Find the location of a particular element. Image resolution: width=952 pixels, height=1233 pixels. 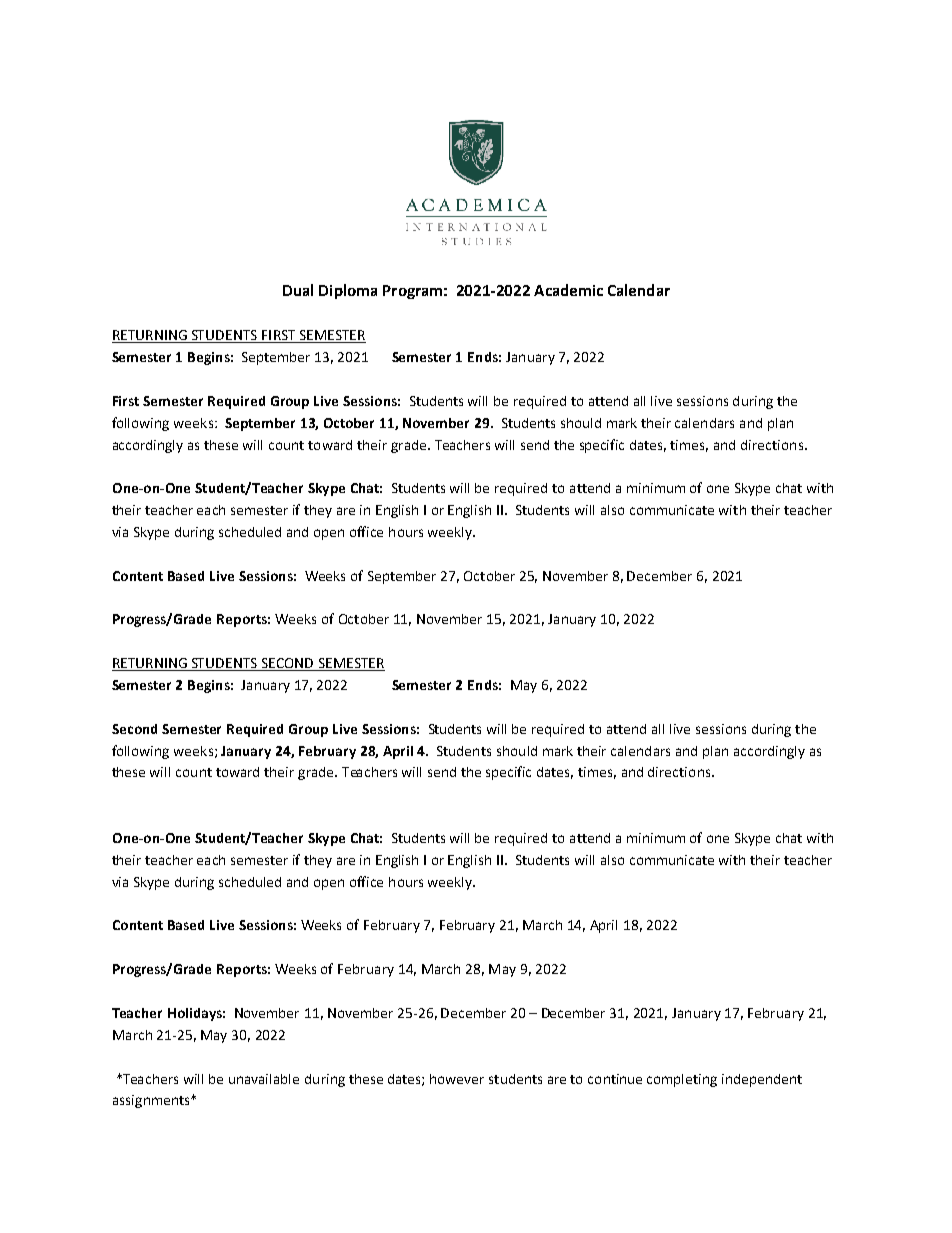

however is located at coordinates (457, 1079).
